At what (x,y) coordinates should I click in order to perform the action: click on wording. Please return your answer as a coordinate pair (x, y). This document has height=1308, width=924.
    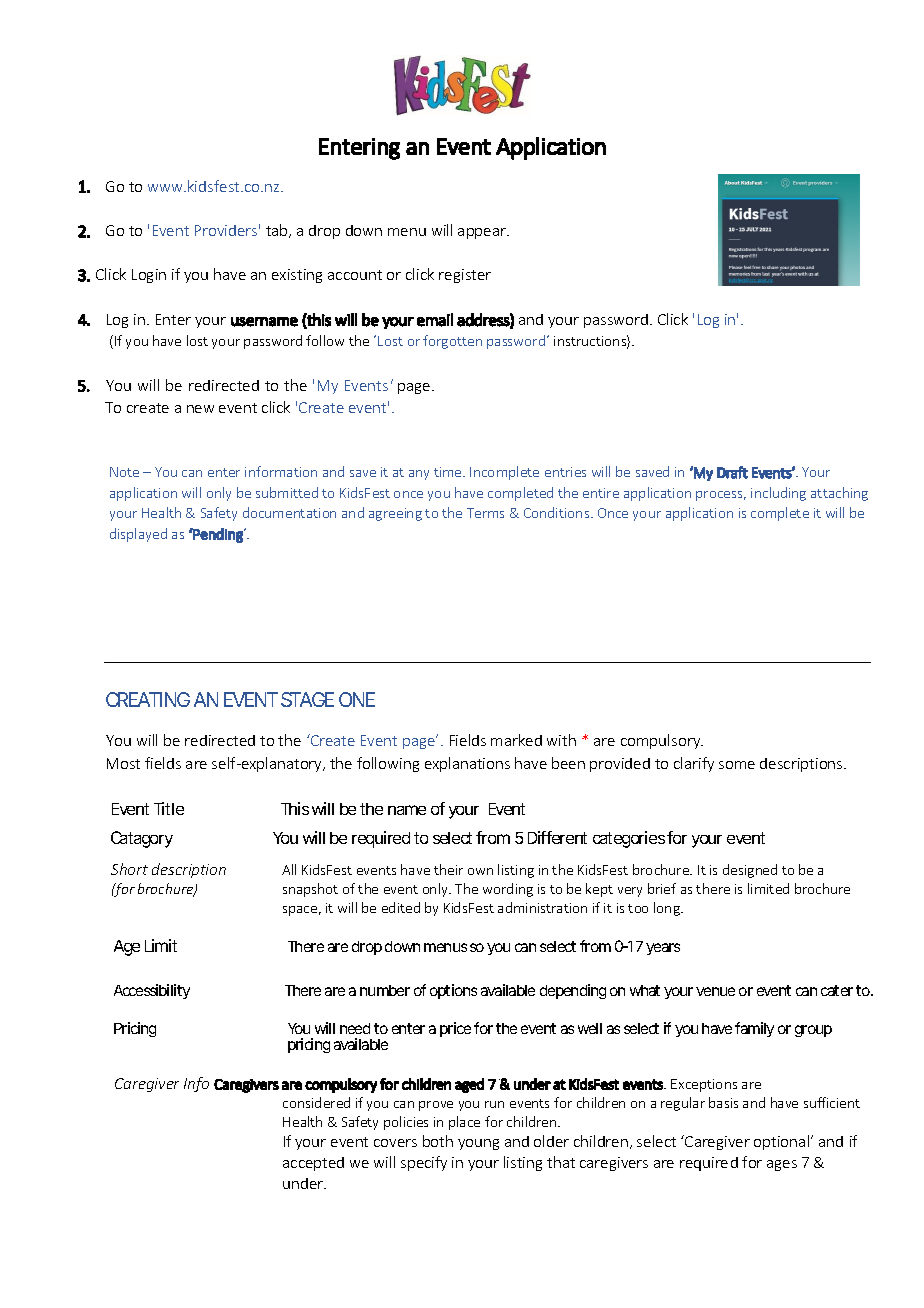
    Looking at the image, I should click on (508, 890).
